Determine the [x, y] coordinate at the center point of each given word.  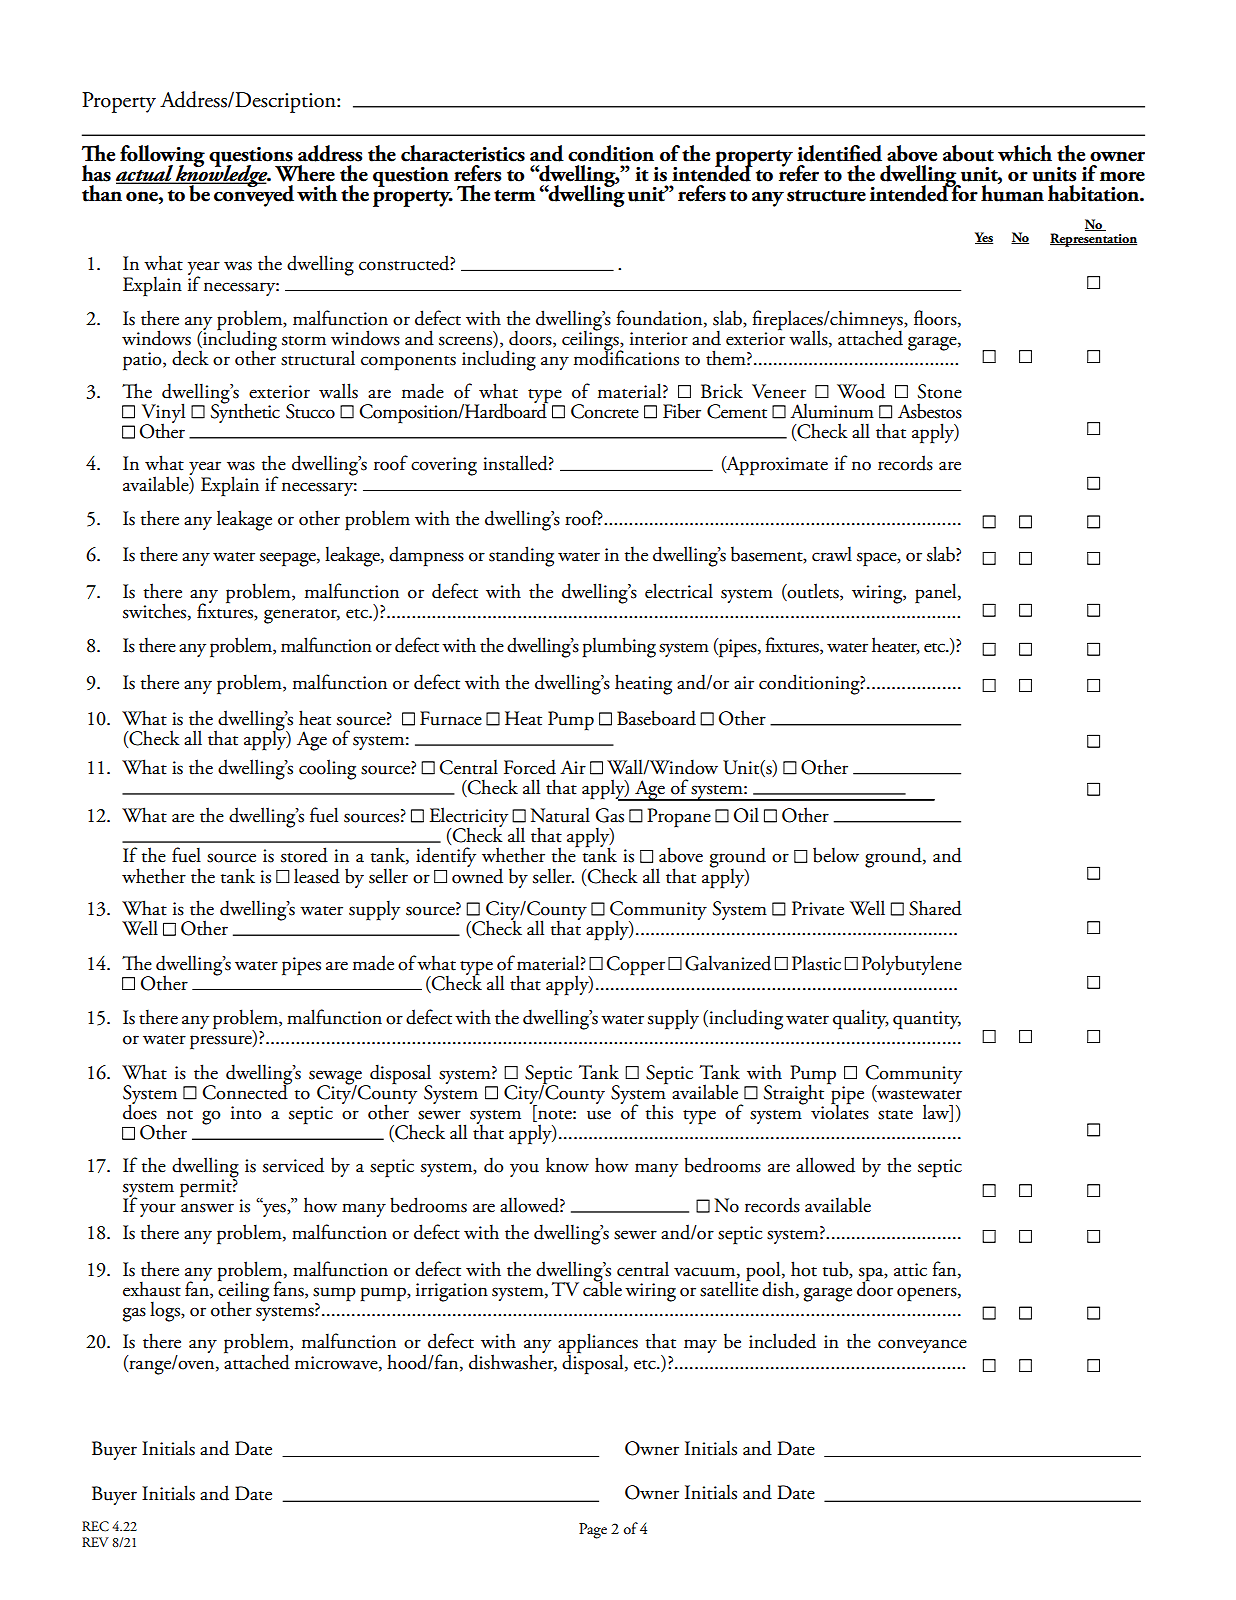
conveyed [253, 195]
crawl [832, 554]
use [599, 1115]
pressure [222, 1042]
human [1012, 192]
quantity [927, 1020]
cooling [327, 769]
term [515, 196]
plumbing [619, 647]
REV [95, 1542]
